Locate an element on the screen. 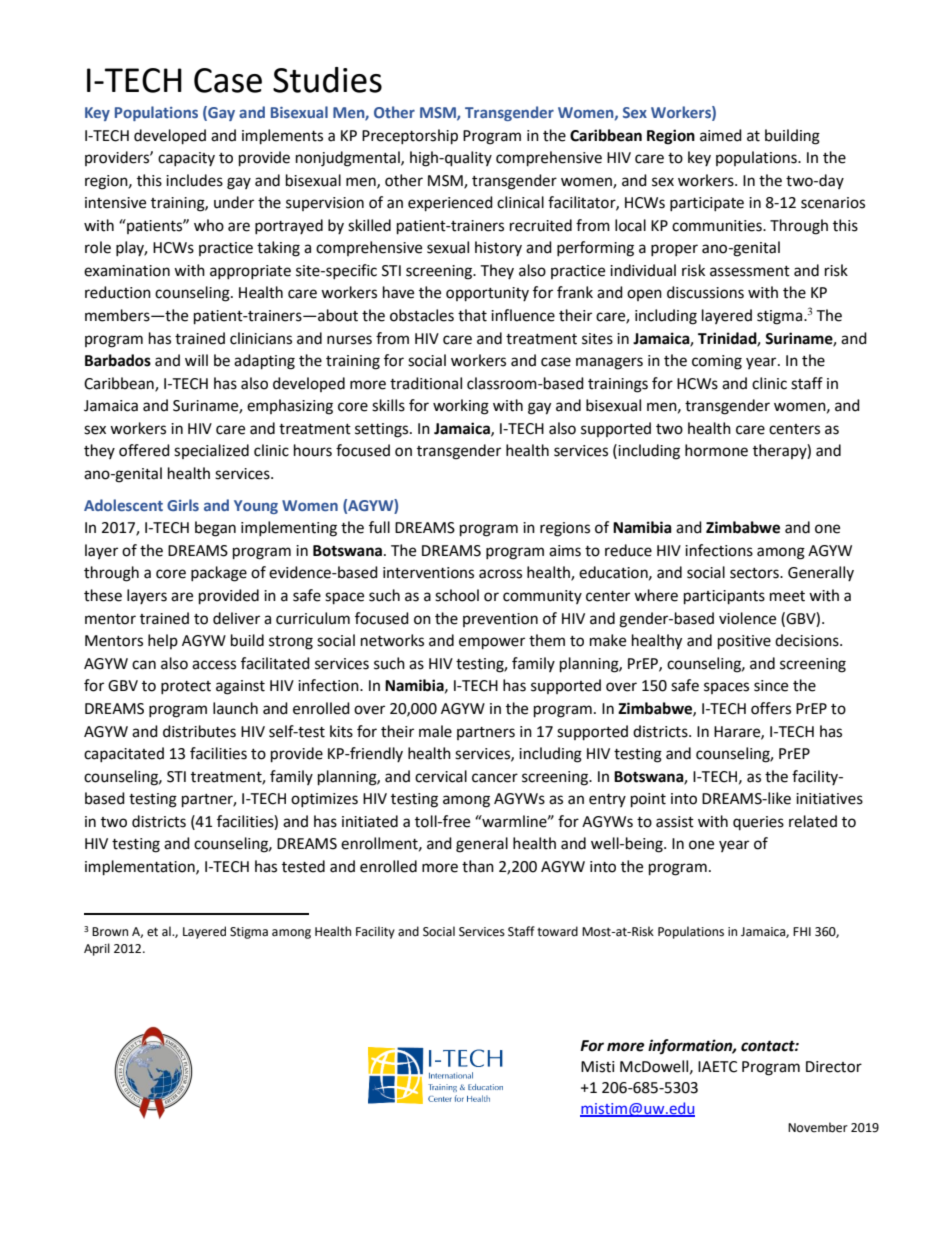 This screenshot has width=952, height=1233. capacity is located at coordinates (186, 159).
